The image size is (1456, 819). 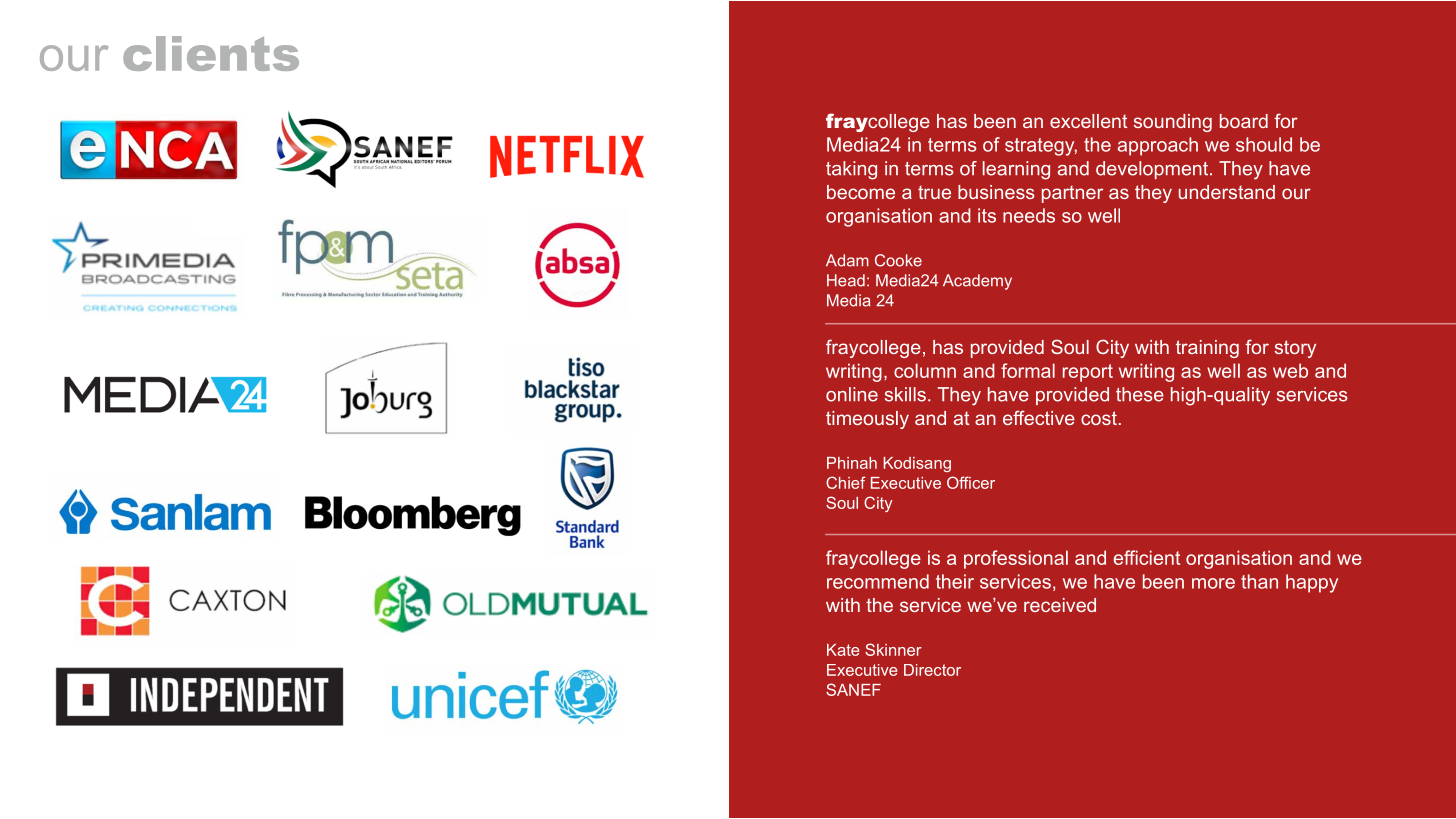 What do you see at coordinates (846, 482) in the image?
I see `Chief` at bounding box center [846, 482].
